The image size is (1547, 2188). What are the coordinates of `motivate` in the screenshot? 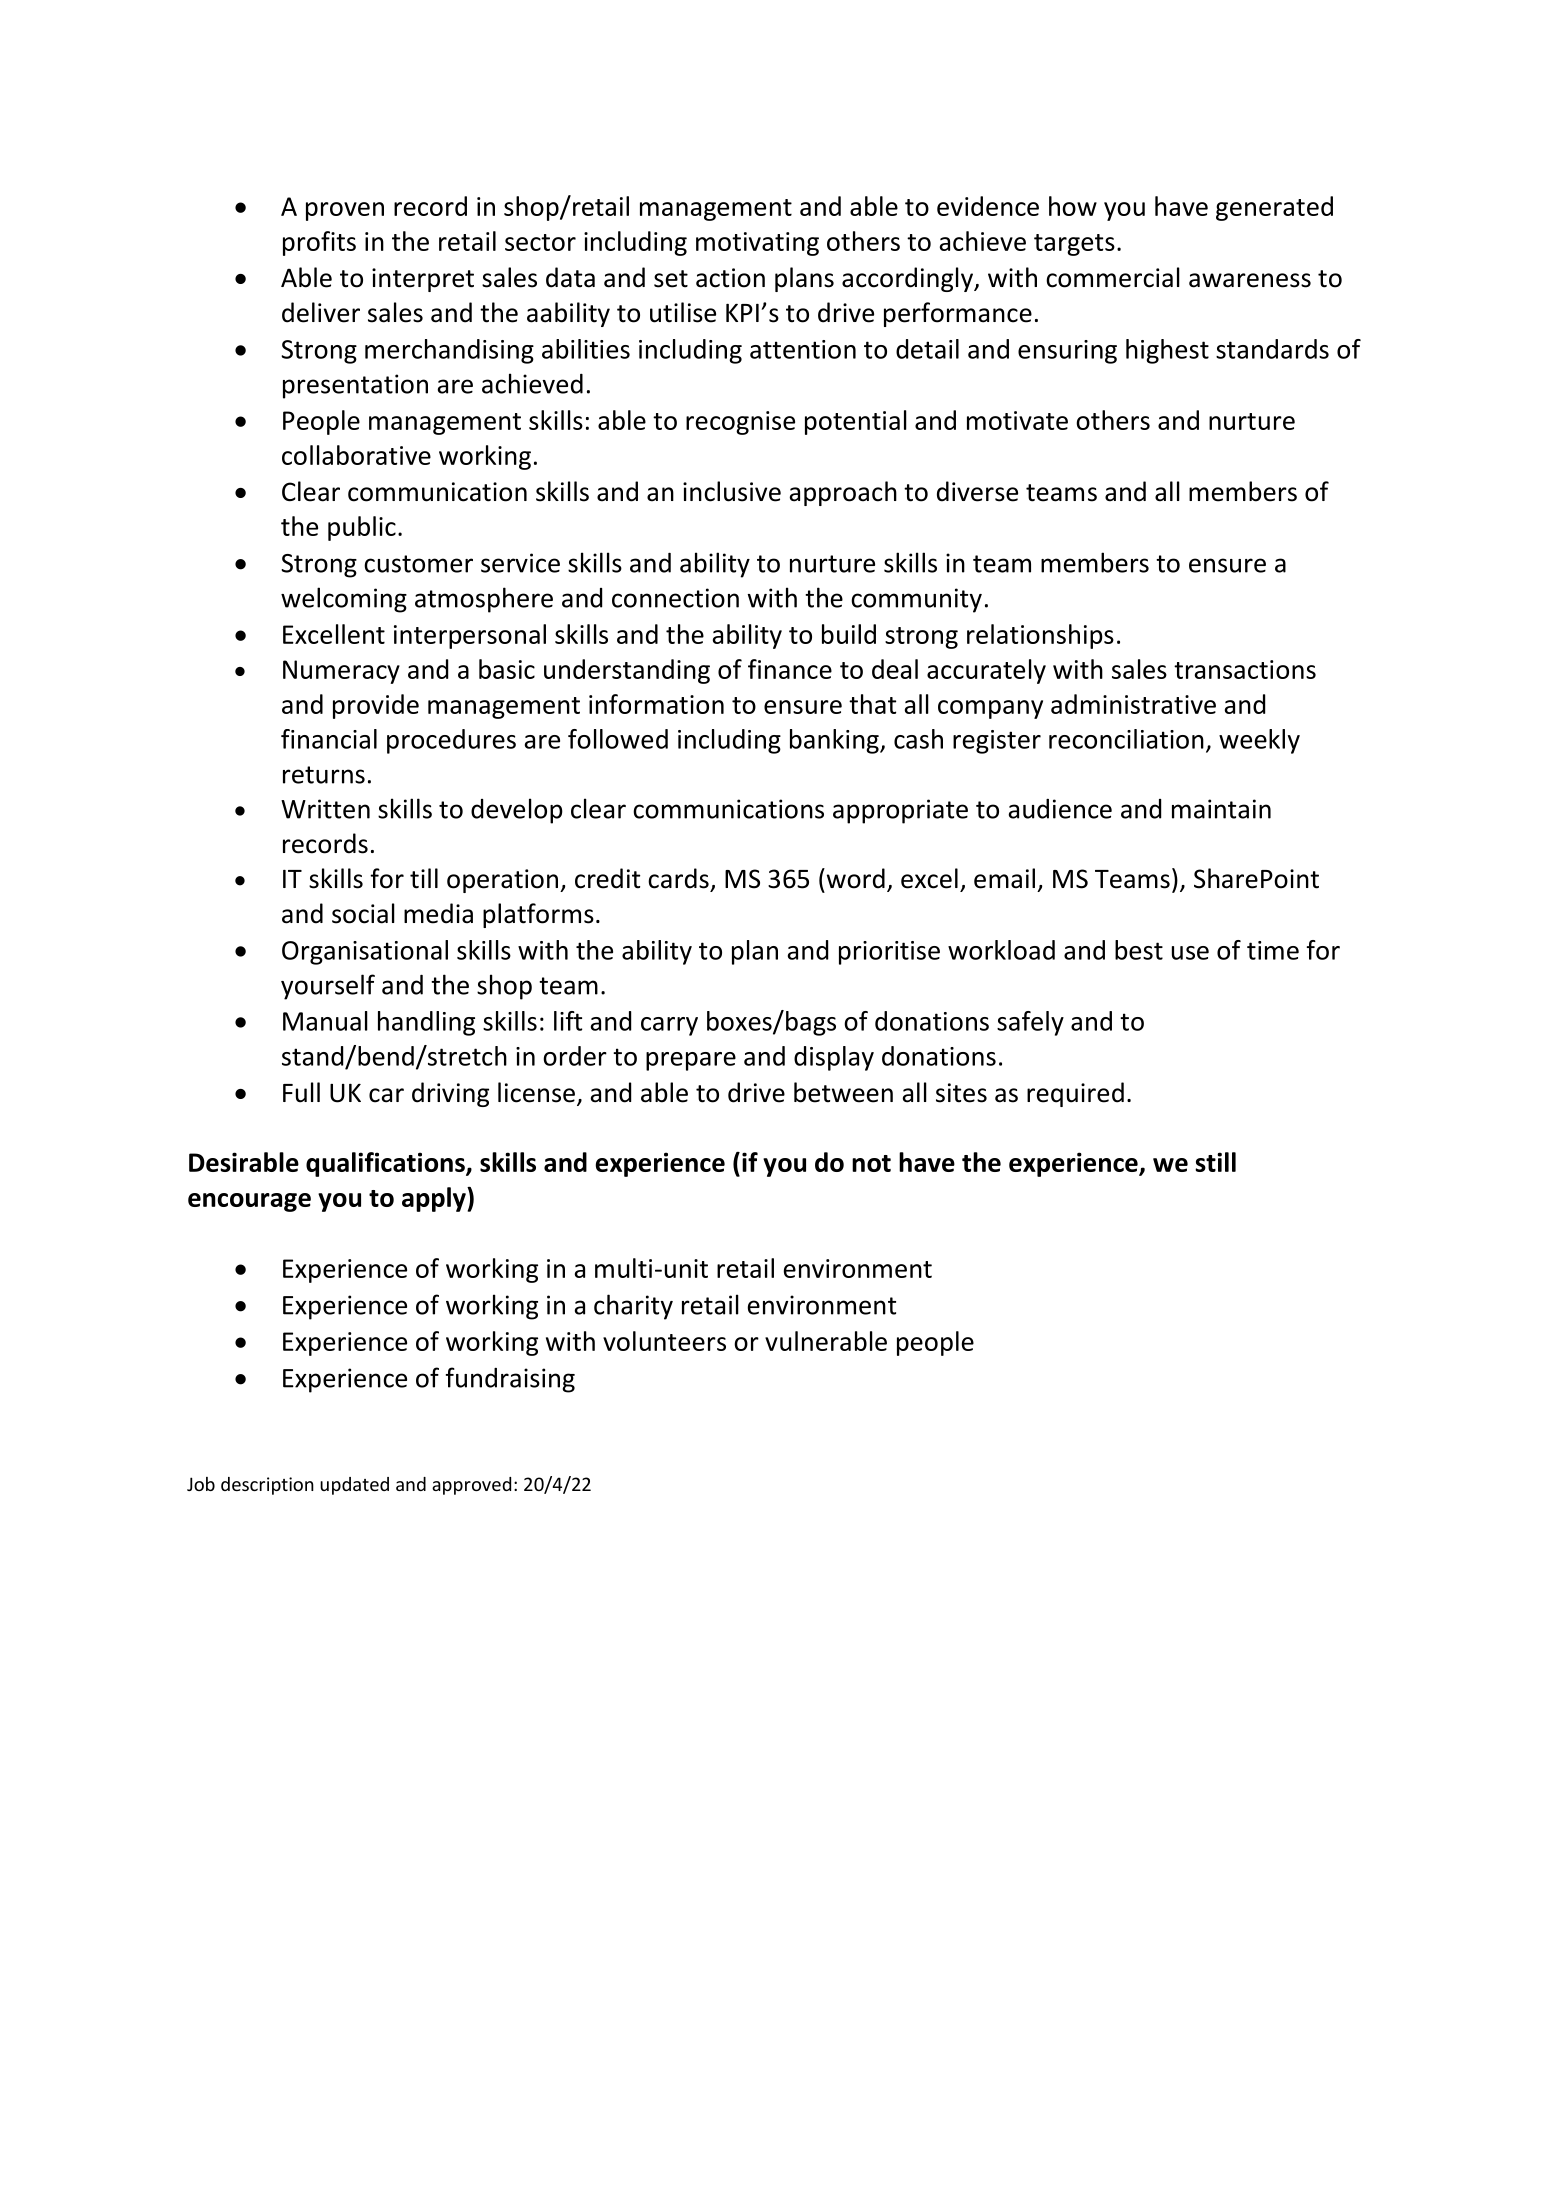 It's located at (1017, 420).
